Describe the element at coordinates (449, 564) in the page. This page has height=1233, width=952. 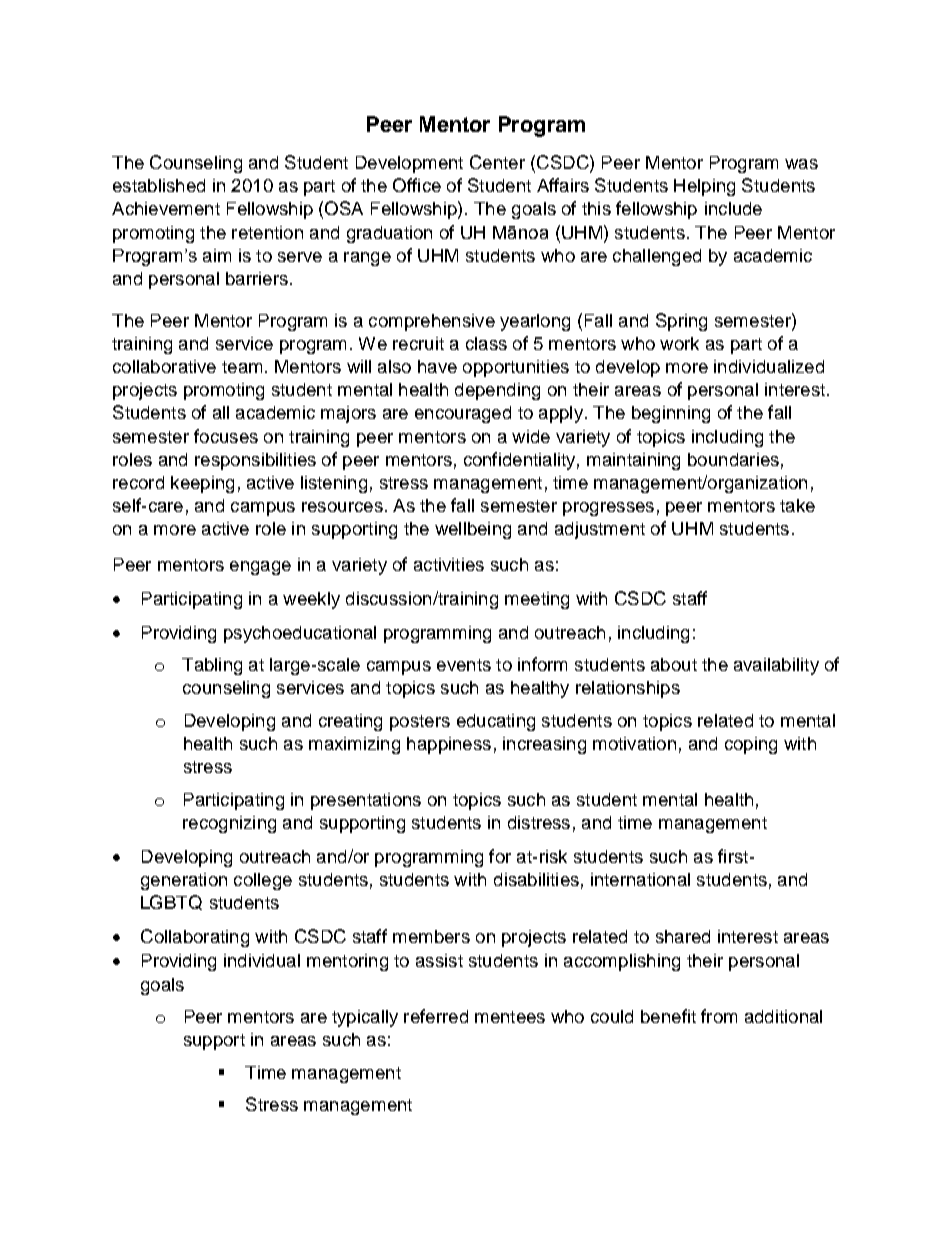
I see `activities` at that location.
